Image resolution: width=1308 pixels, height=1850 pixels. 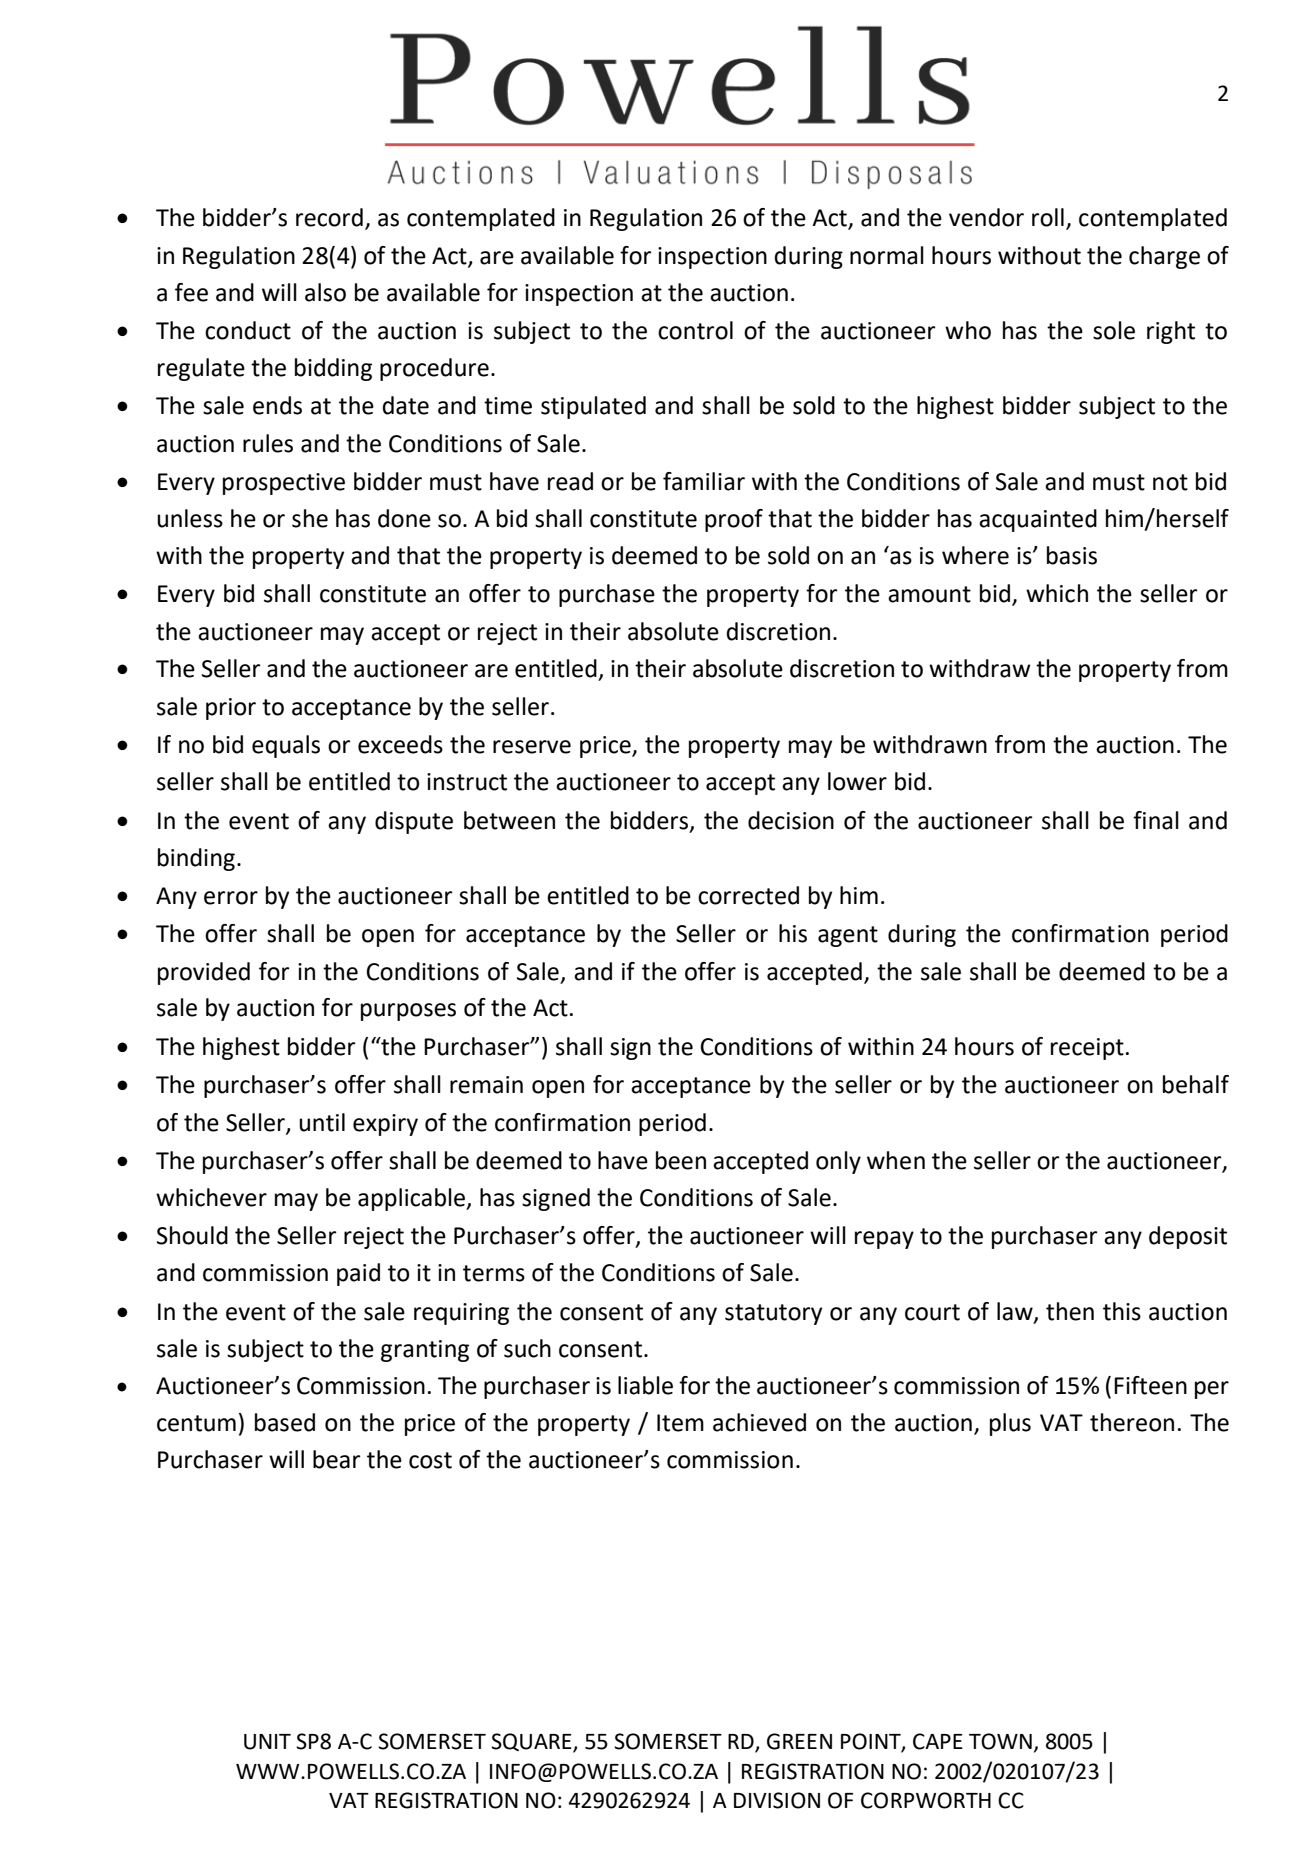 I want to click on paid, so click(x=358, y=1274).
